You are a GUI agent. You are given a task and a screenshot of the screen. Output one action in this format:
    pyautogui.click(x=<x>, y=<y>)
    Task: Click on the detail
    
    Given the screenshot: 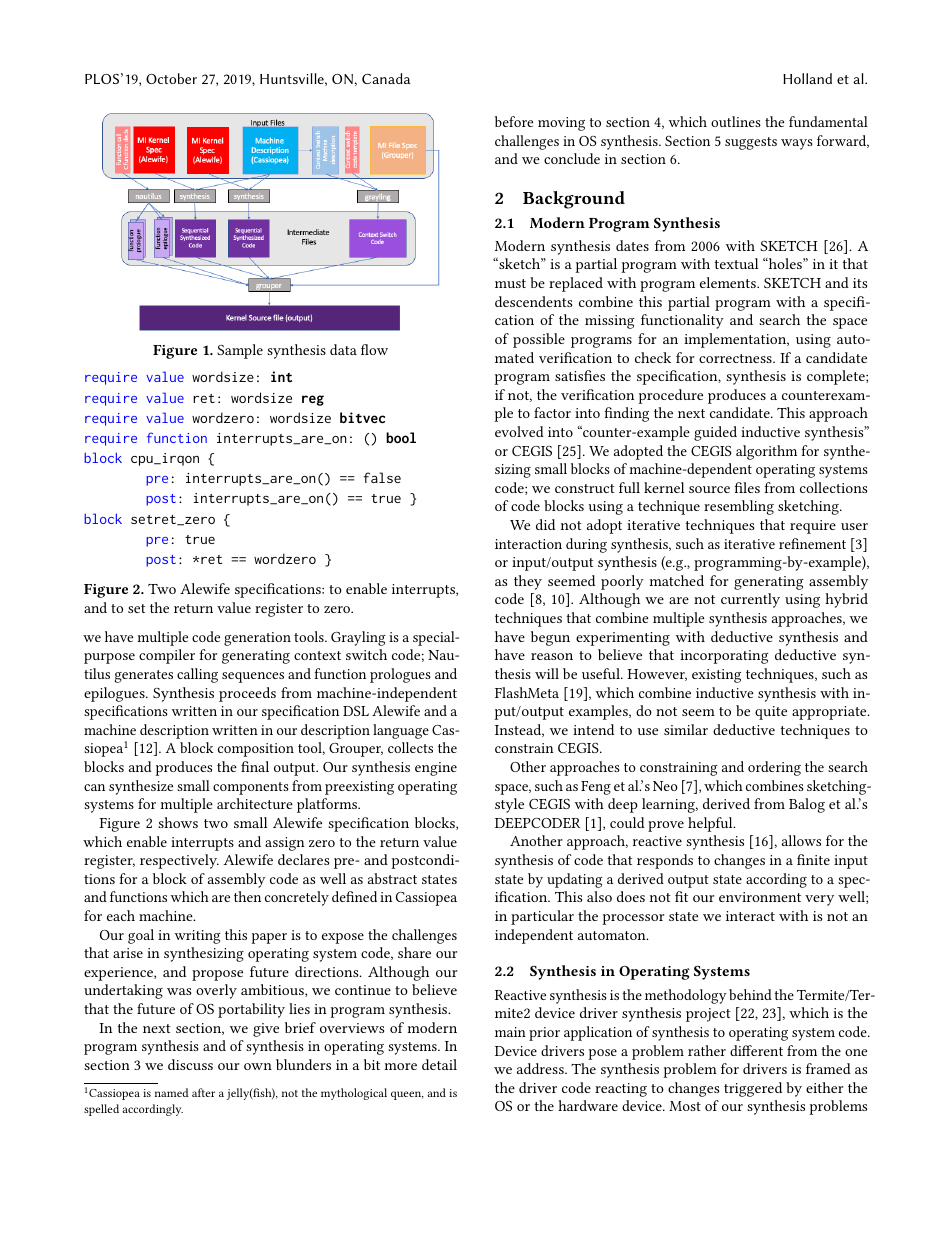 What is the action you would take?
    pyautogui.click(x=439, y=1064)
